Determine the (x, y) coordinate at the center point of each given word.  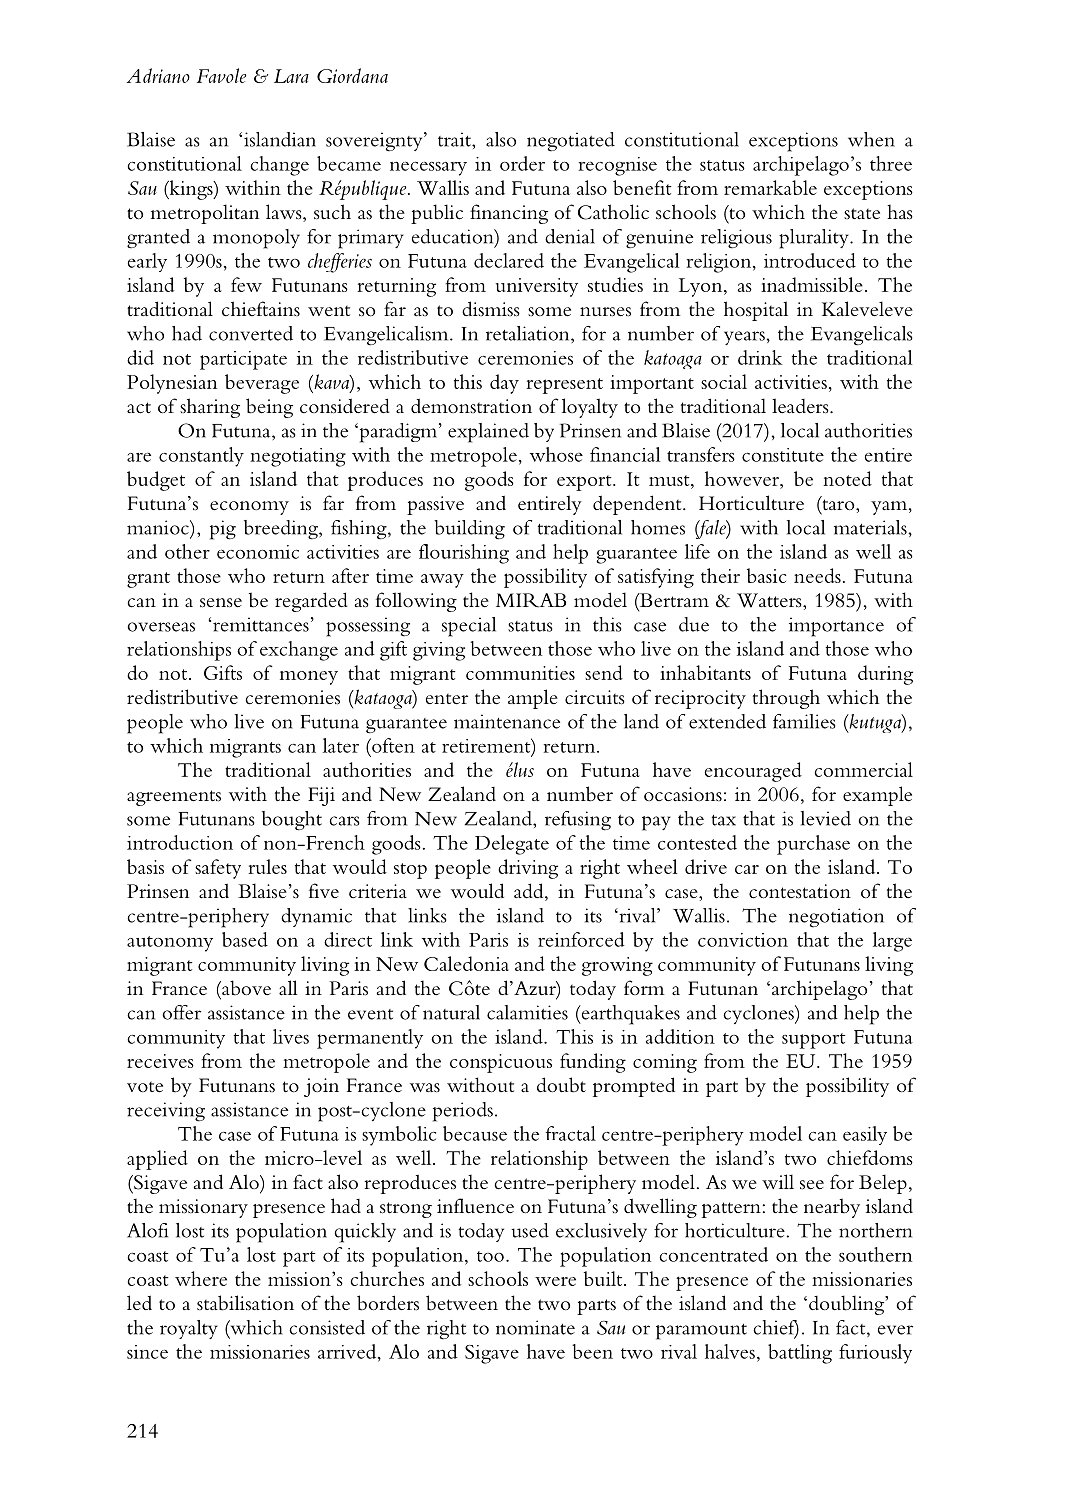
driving (528, 869)
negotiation (836, 917)
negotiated (571, 141)
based (245, 939)
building (469, 530)
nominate (535, 1327)
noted (847, 478)
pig (223, 530)
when (871, 139)
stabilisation (245, 1303)
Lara (291, 76)
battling (800, 1354)
